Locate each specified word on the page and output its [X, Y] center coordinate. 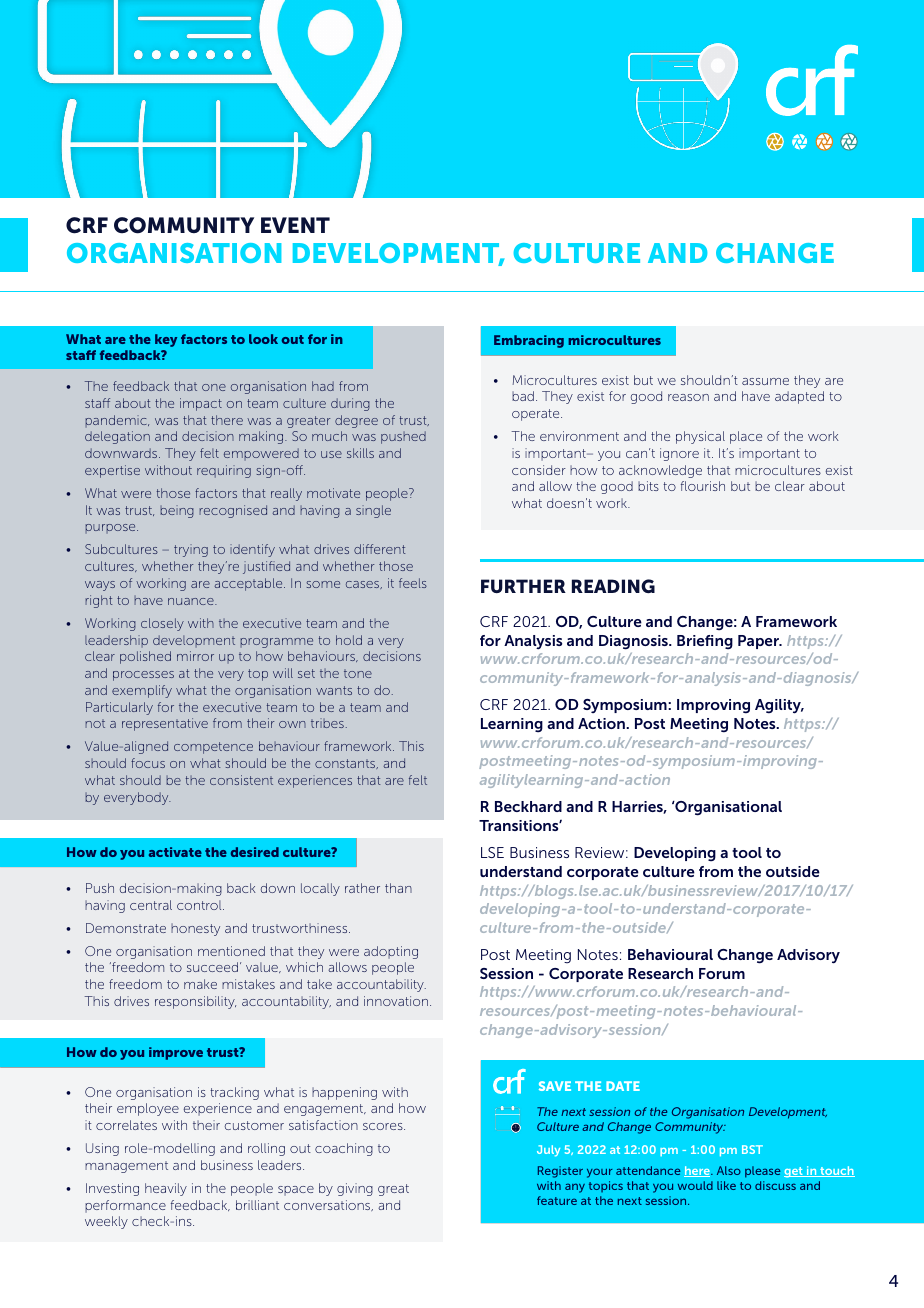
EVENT [295, 225]
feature [557, 1200]
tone [358, 673]
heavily [166, 1189]
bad [523, 396]
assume [765, 381]
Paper [759, 642]
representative [165, 724]
